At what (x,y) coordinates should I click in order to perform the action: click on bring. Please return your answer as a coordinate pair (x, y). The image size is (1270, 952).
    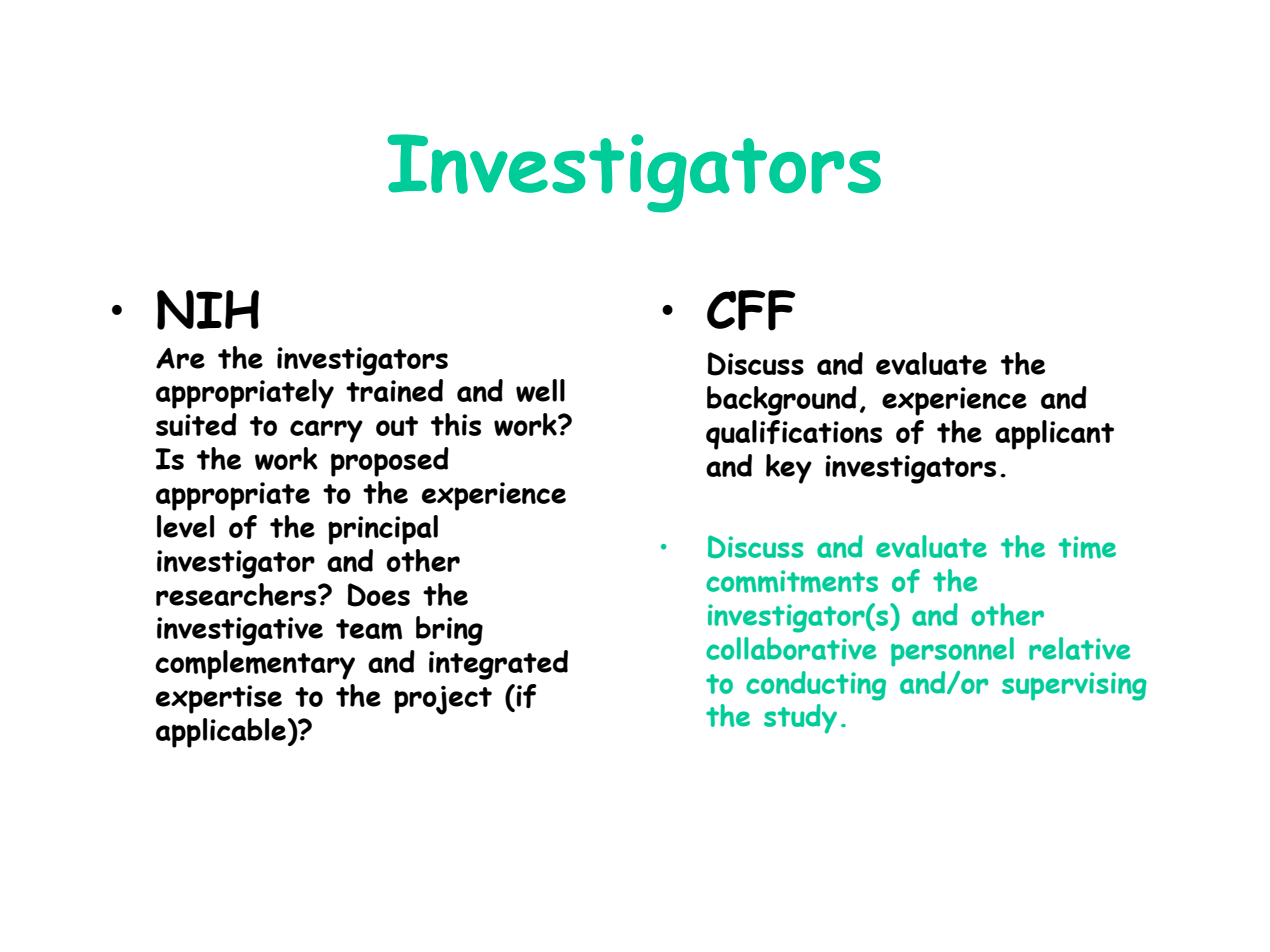
    Looking at the image, I should click on (449, 631).
